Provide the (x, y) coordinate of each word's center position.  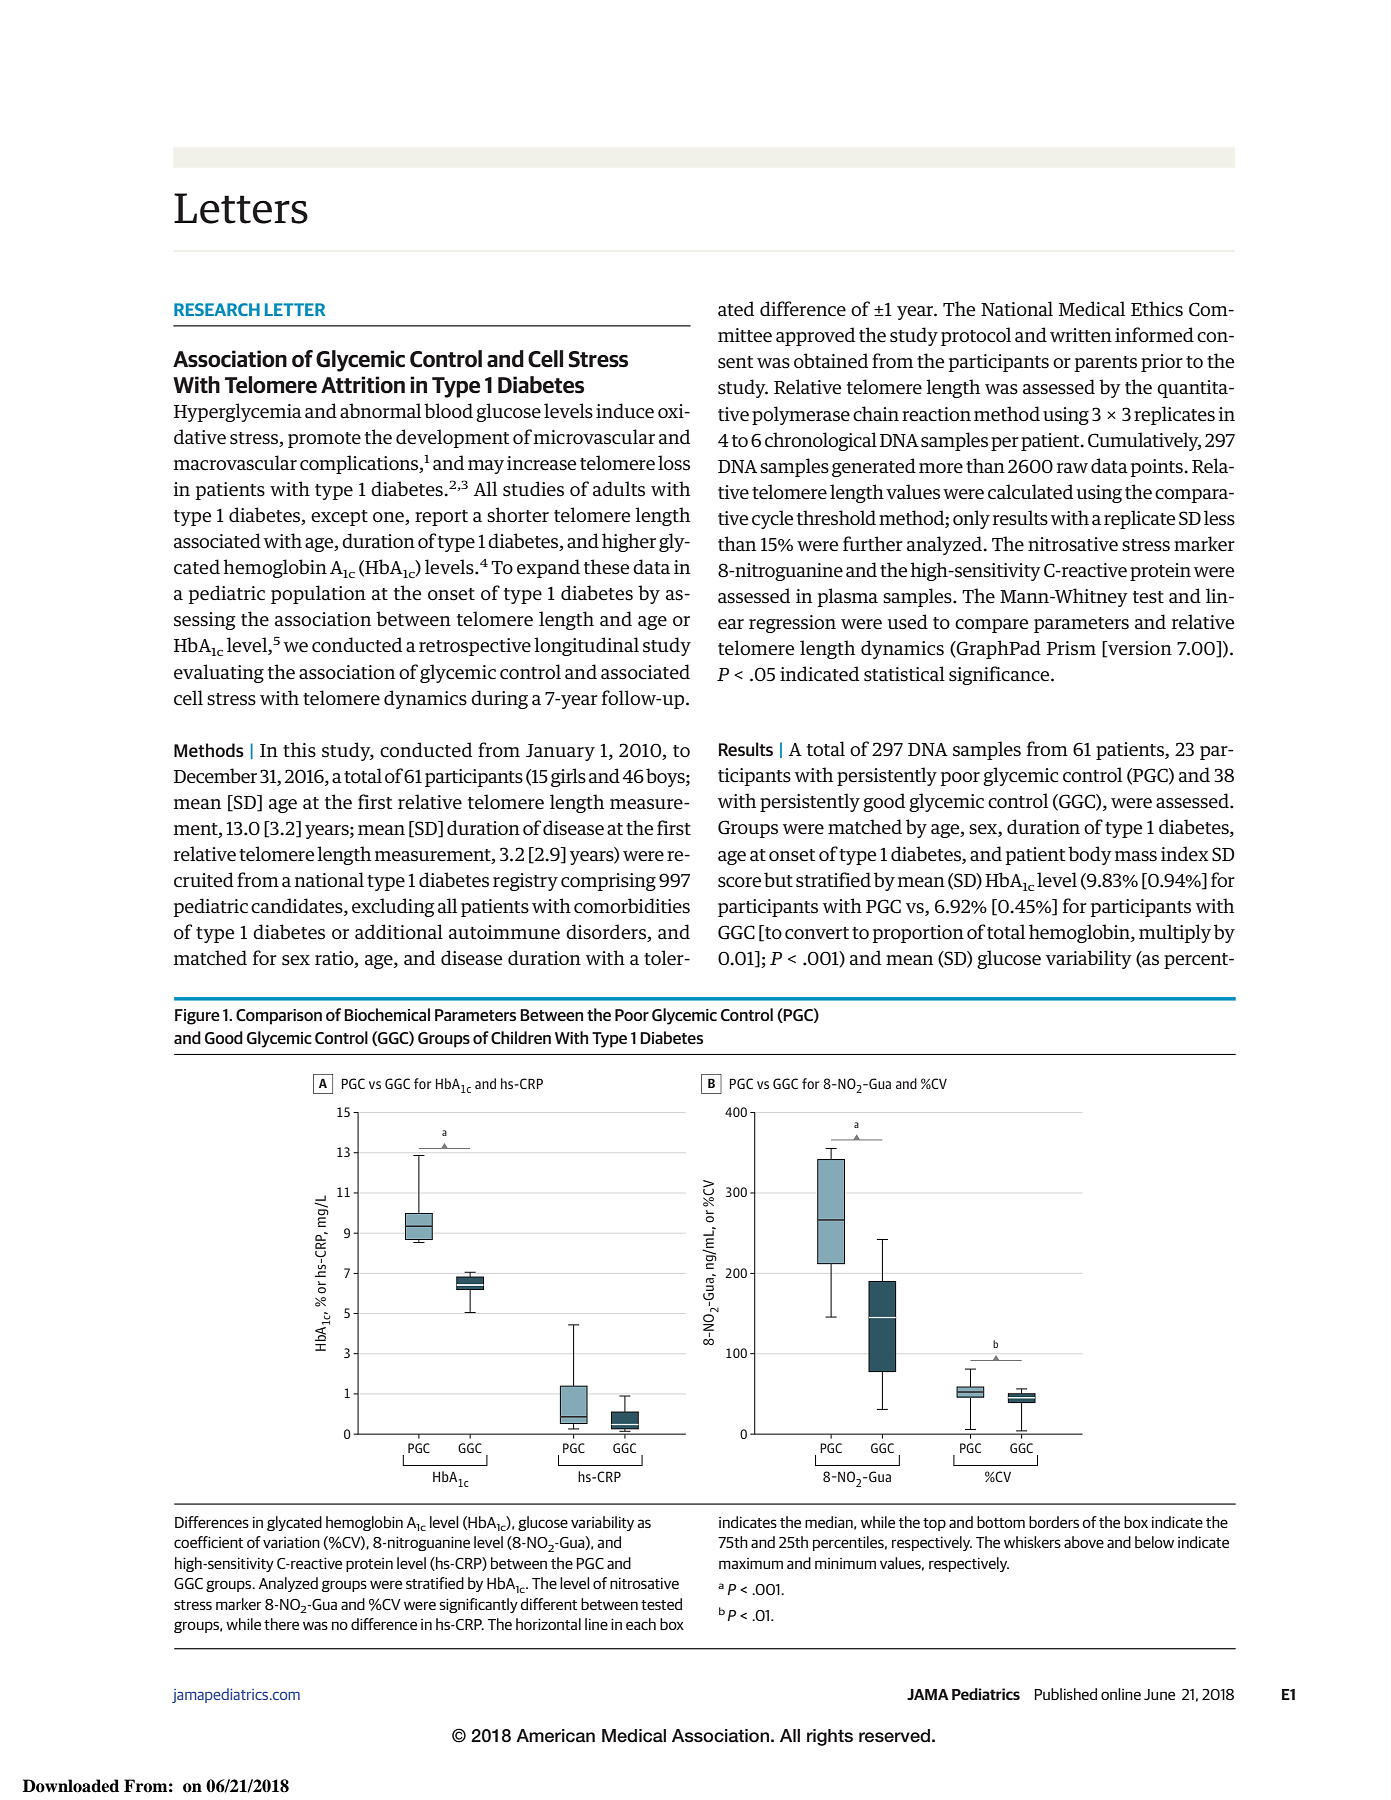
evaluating (219, 673)
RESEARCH (217, 309)
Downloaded (71, 1786)
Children (521, 1037)
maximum (751, 1563)
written (1081, 335)
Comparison (279, 1017)
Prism (1071, 648)
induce (625, 410)
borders (1054, 1522)
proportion (918, 934)
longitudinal (586, 646)
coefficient (208, 1542)
